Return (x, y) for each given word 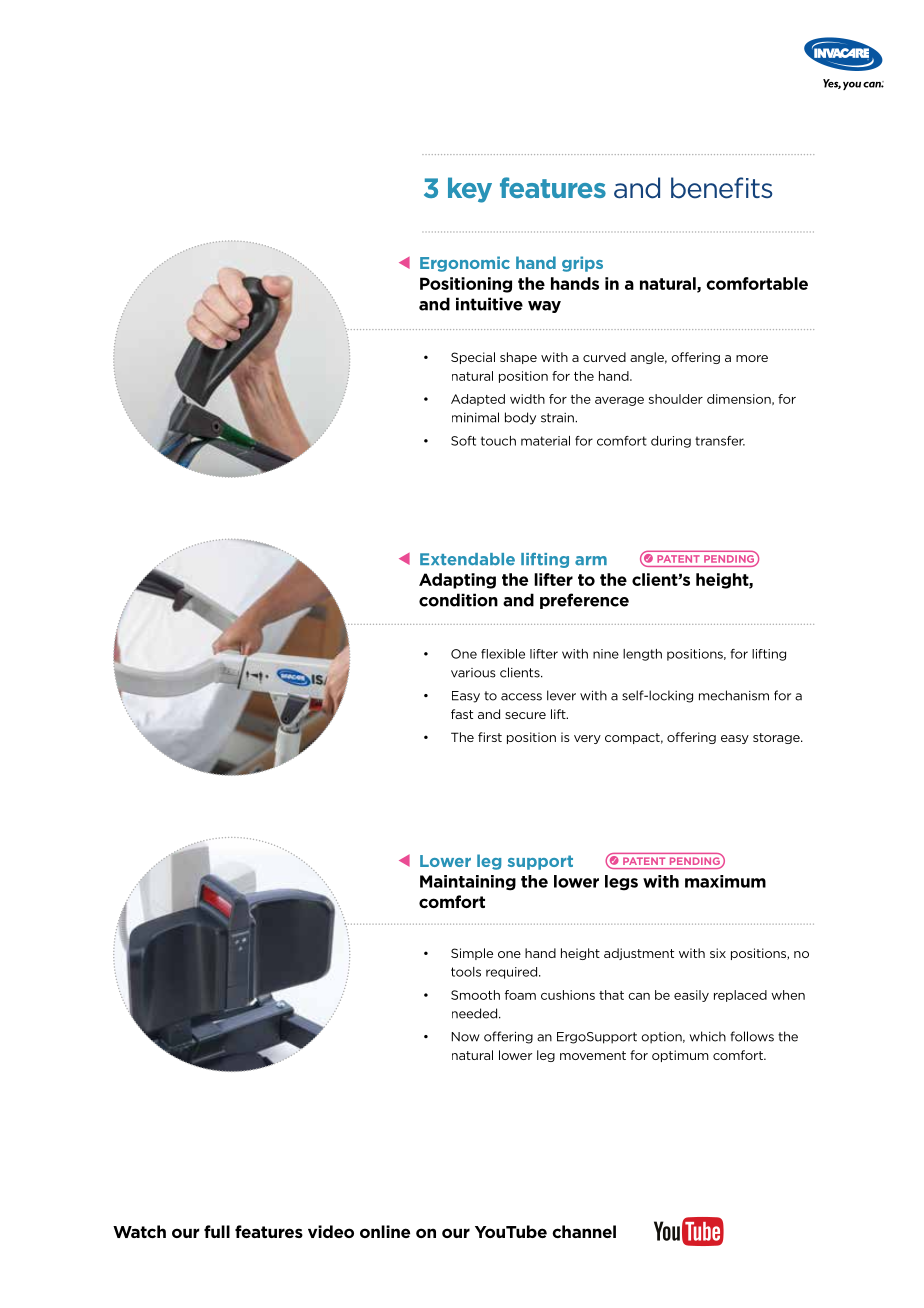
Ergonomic (465, 264)
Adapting (457, 581)
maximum (725, 881)
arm (591, 561)
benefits (721, 188)
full (217, 1231)
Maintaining (468, 883)
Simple (472, 954)
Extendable (467, 559)
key (470, 190)
